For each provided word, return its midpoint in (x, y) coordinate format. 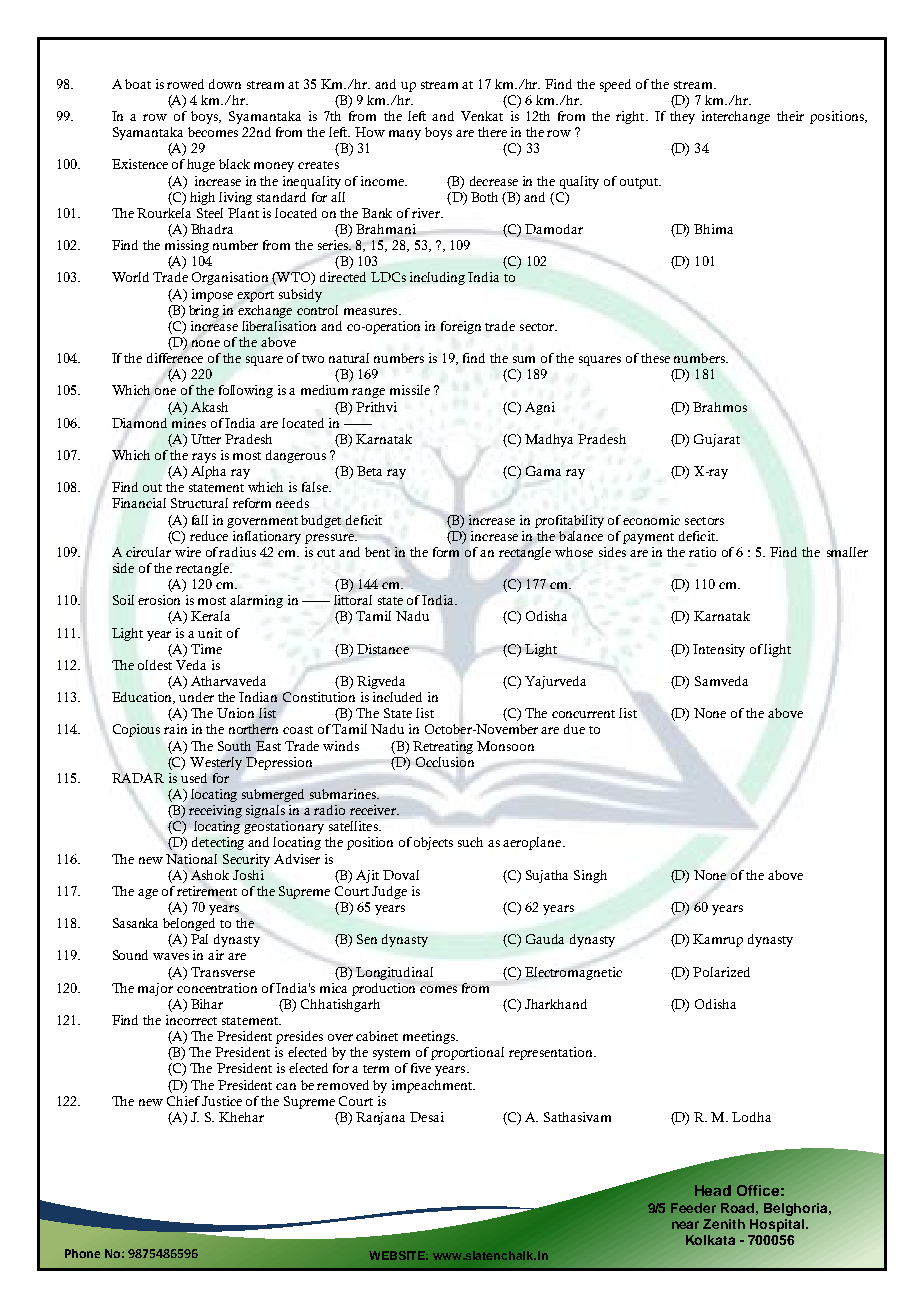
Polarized (721, 972)
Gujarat (717, 440)
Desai (427, 1117)
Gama (543, 471)
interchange (736, 117)
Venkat (482, 116)
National (191, 859)
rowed (185, 84)
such (470, 842)
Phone (82, 1253)
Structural (199, 503)
